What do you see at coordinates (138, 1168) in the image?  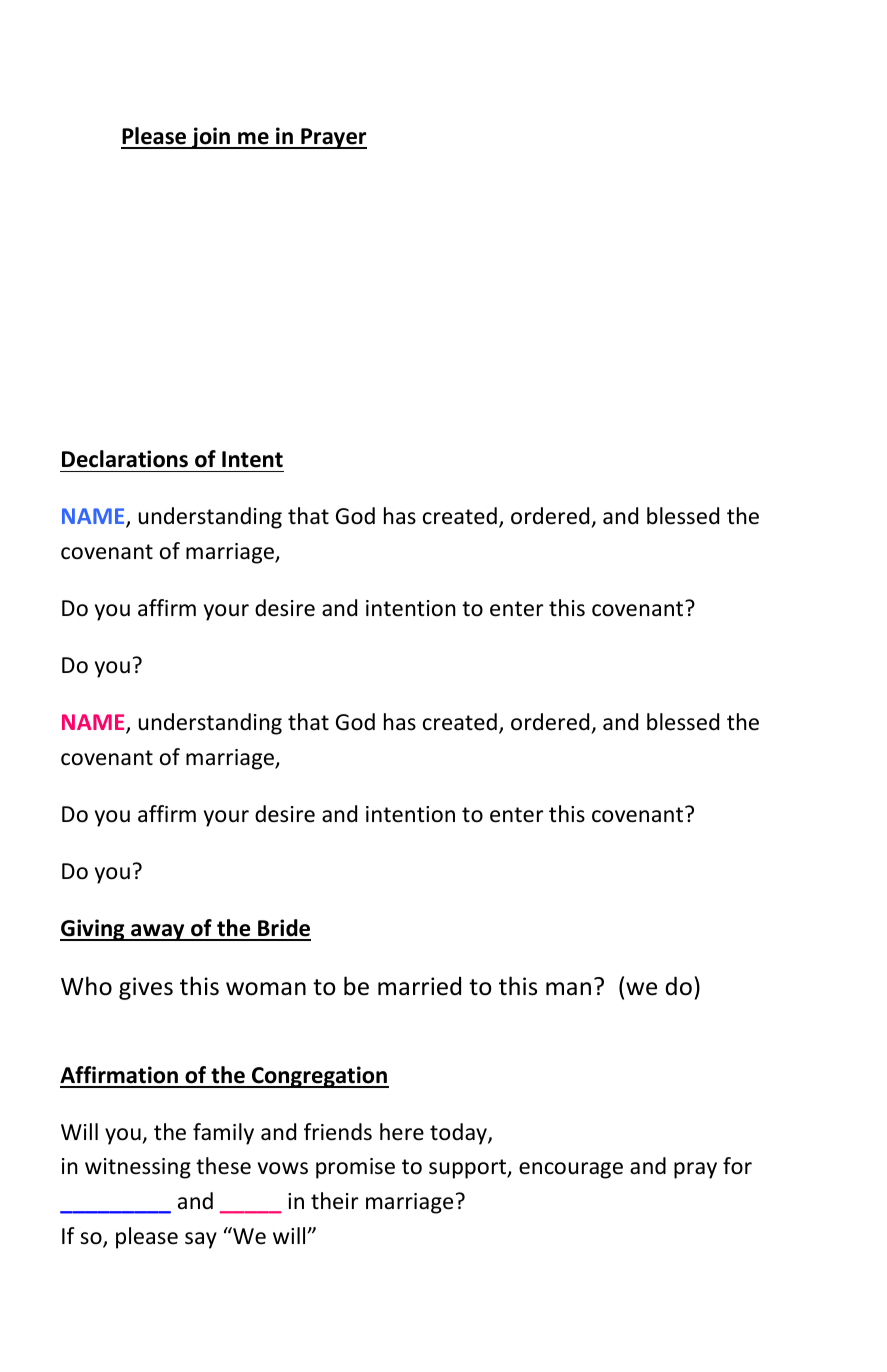 I see `witnessing` at bounding box center [138, 1168].
